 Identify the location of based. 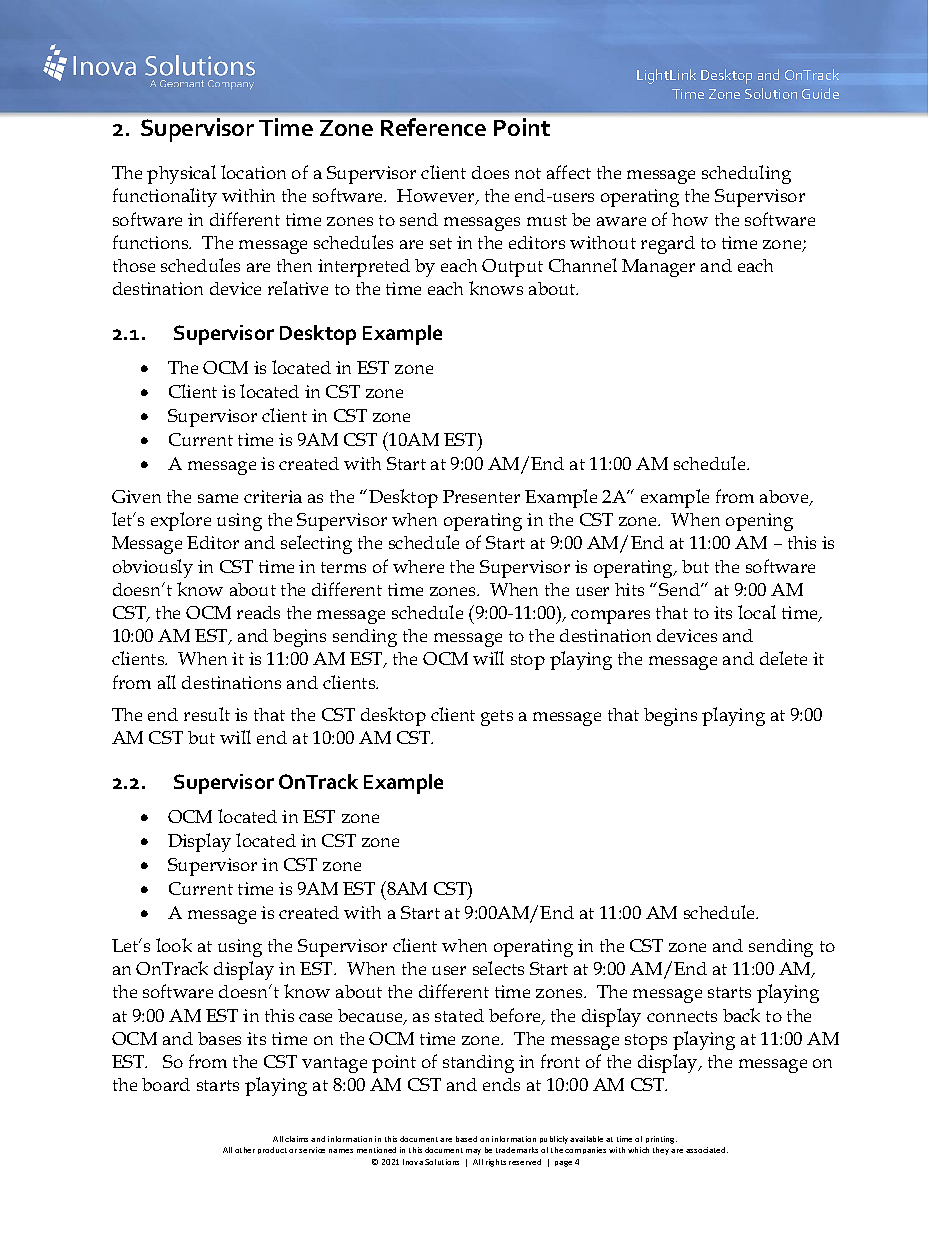
(466, 1139).
